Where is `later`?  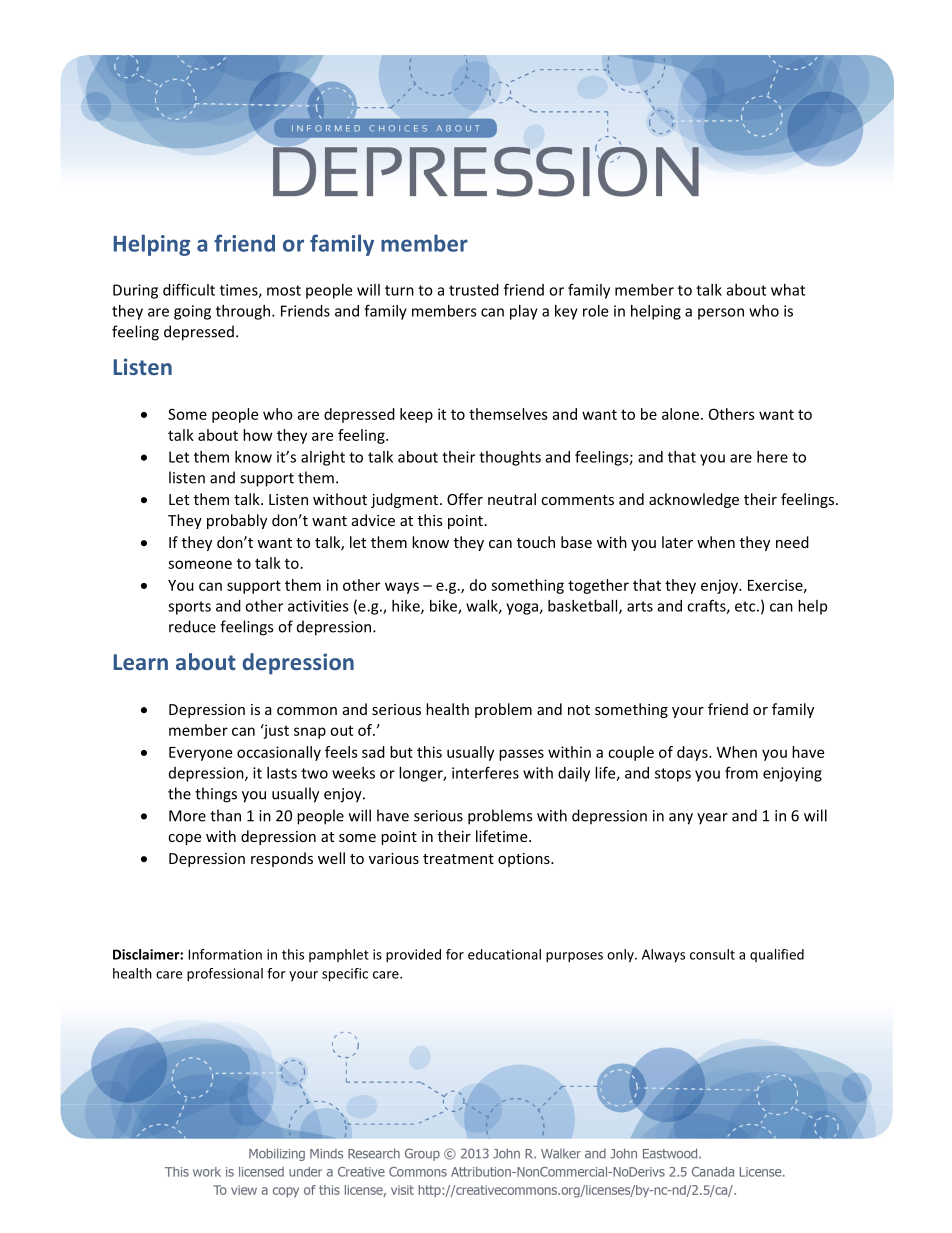
later is located at coordinates (677, 542).
